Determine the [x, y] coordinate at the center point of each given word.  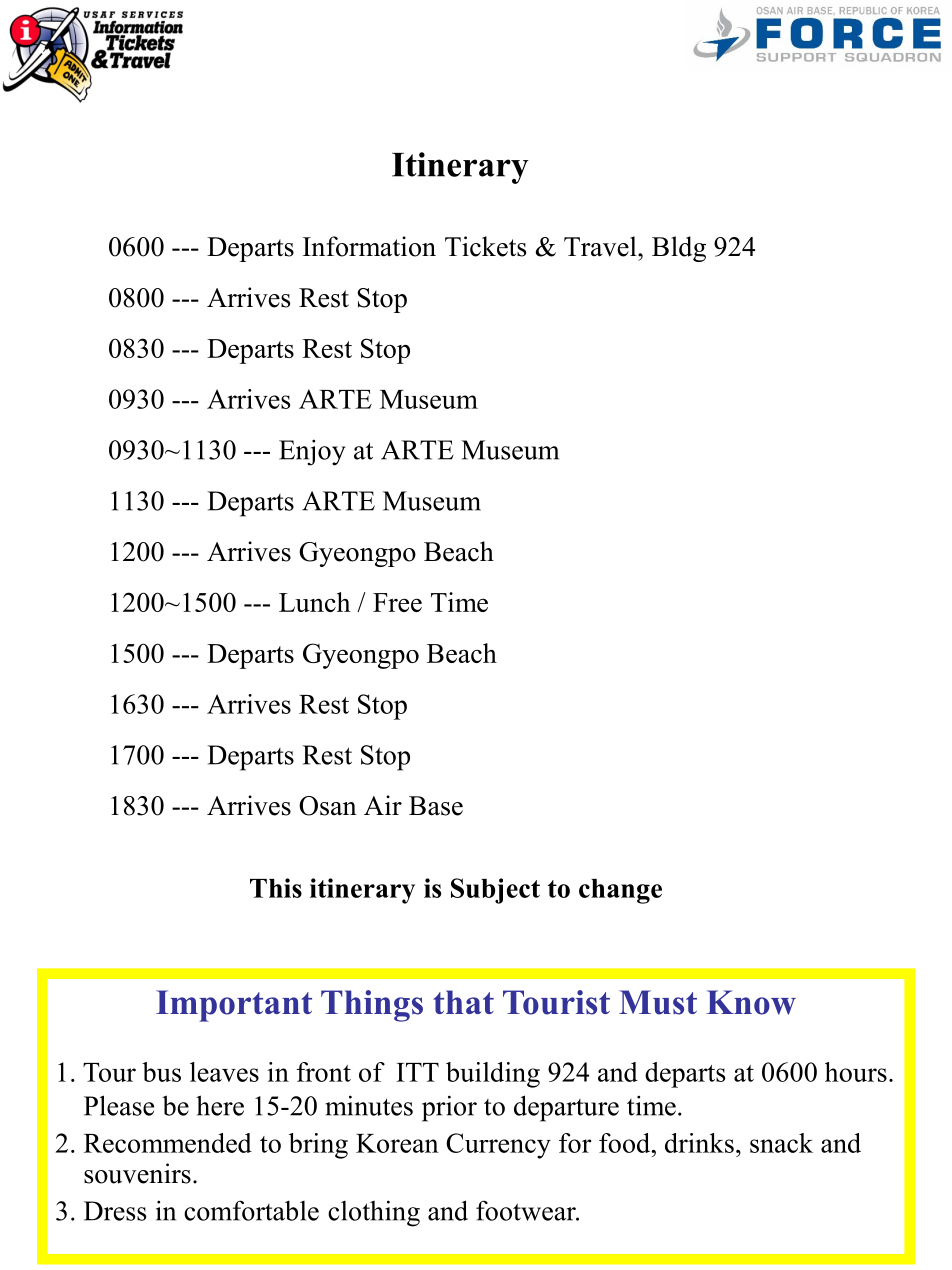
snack [781, 1143]
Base [436, 806]
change [620, 891]
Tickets [485, 246]
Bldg [679, 249]
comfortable [251, 1210]
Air [383, 805]
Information [369, 246]
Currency [498, 1146]
